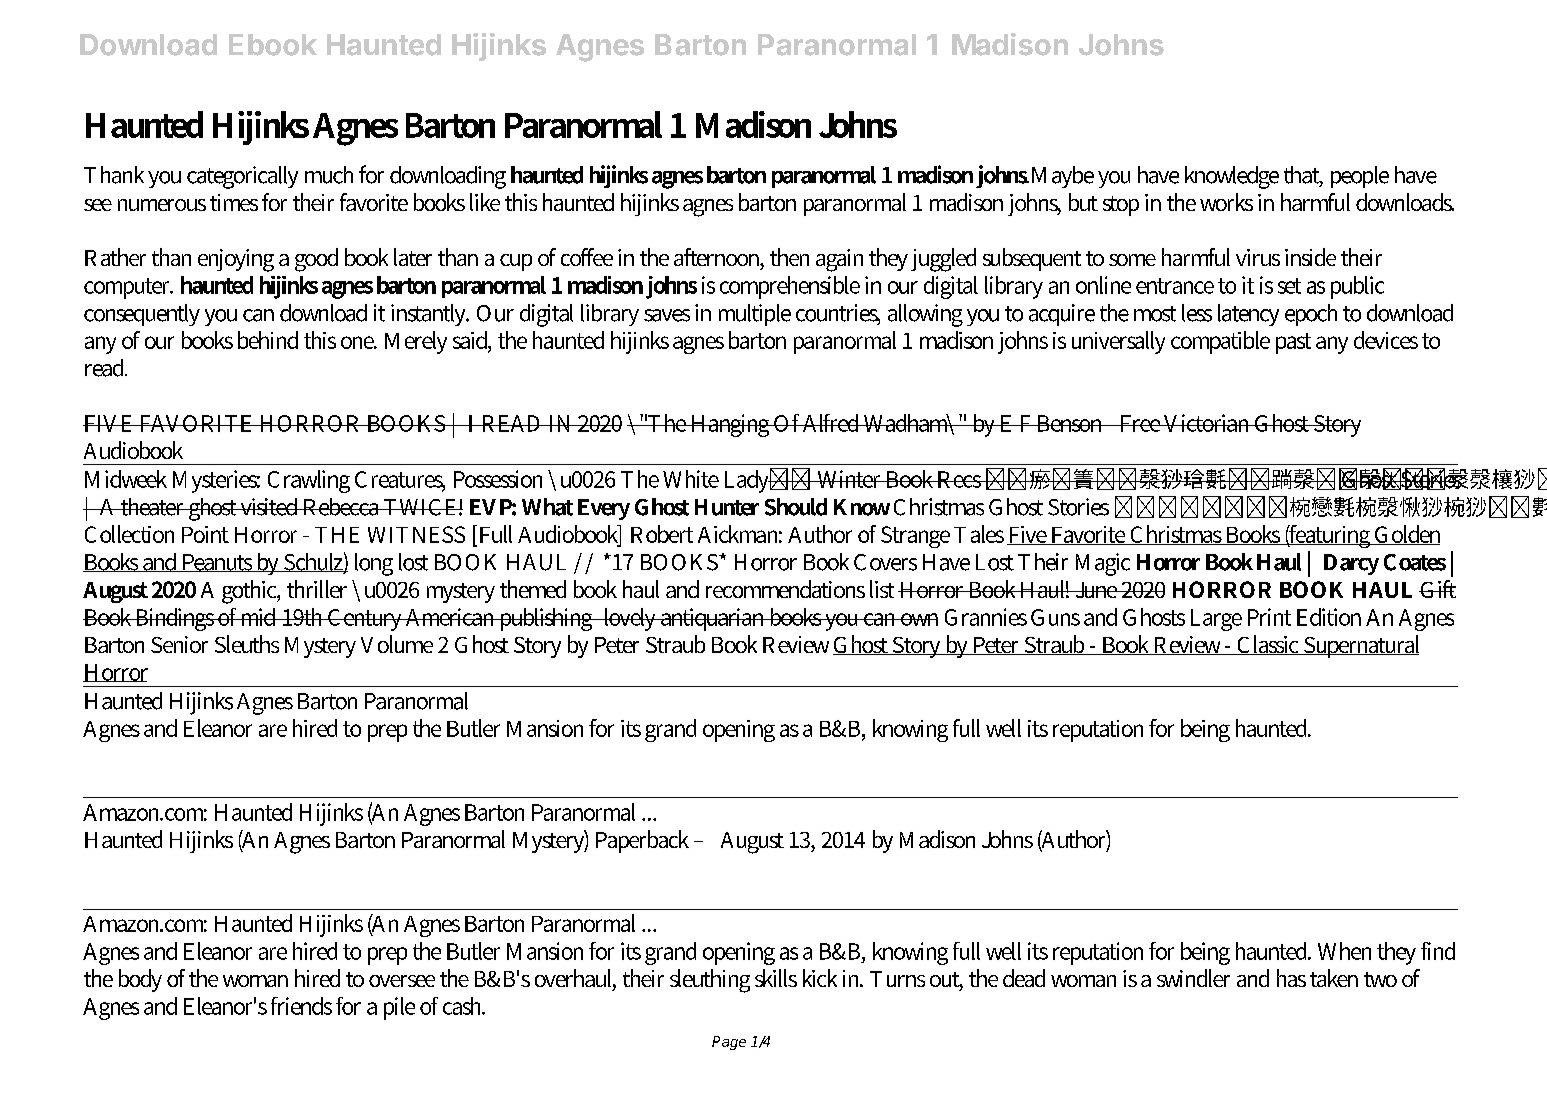  I want to click on Print, so click(1269, 617).
